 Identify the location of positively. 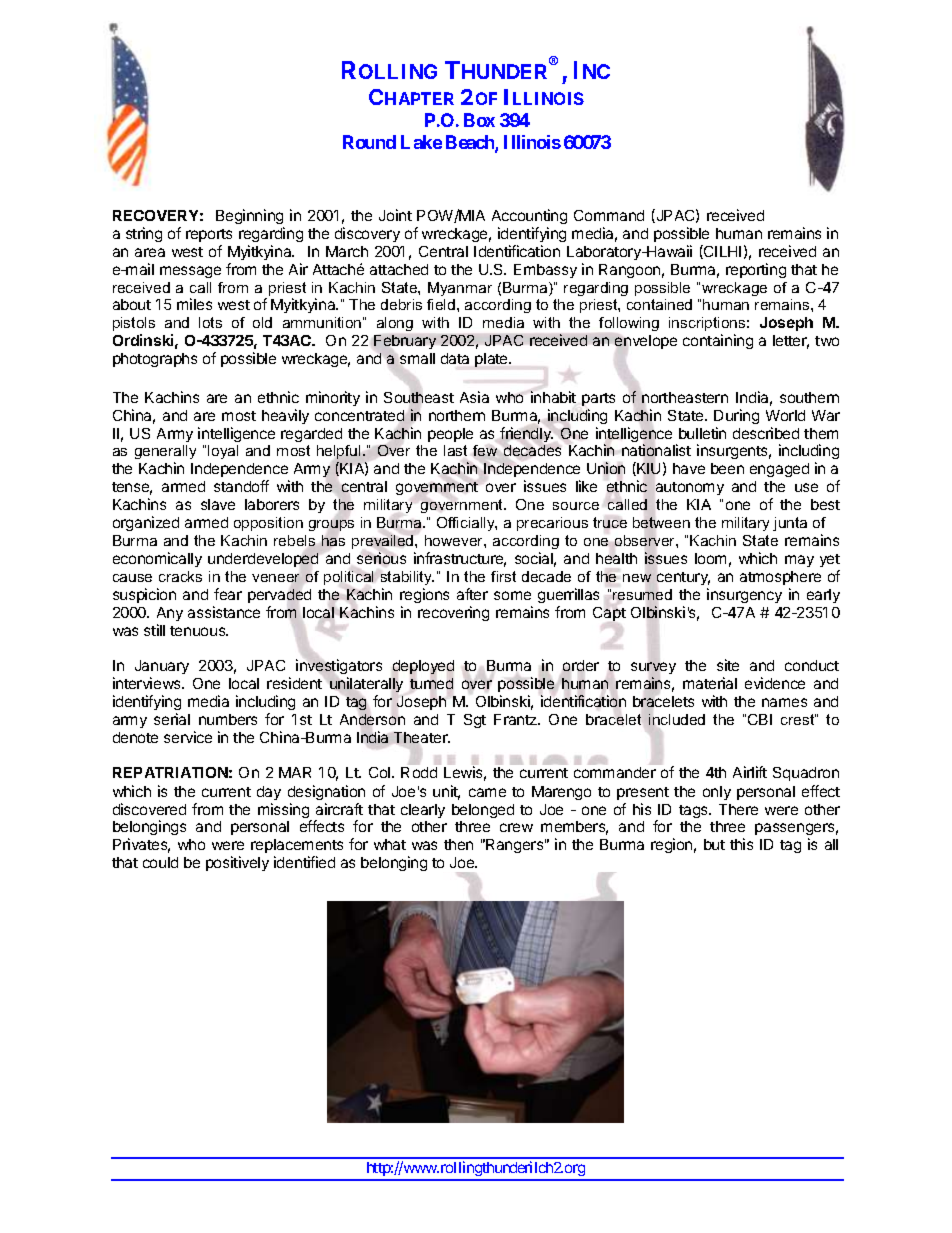
(237, 863).
